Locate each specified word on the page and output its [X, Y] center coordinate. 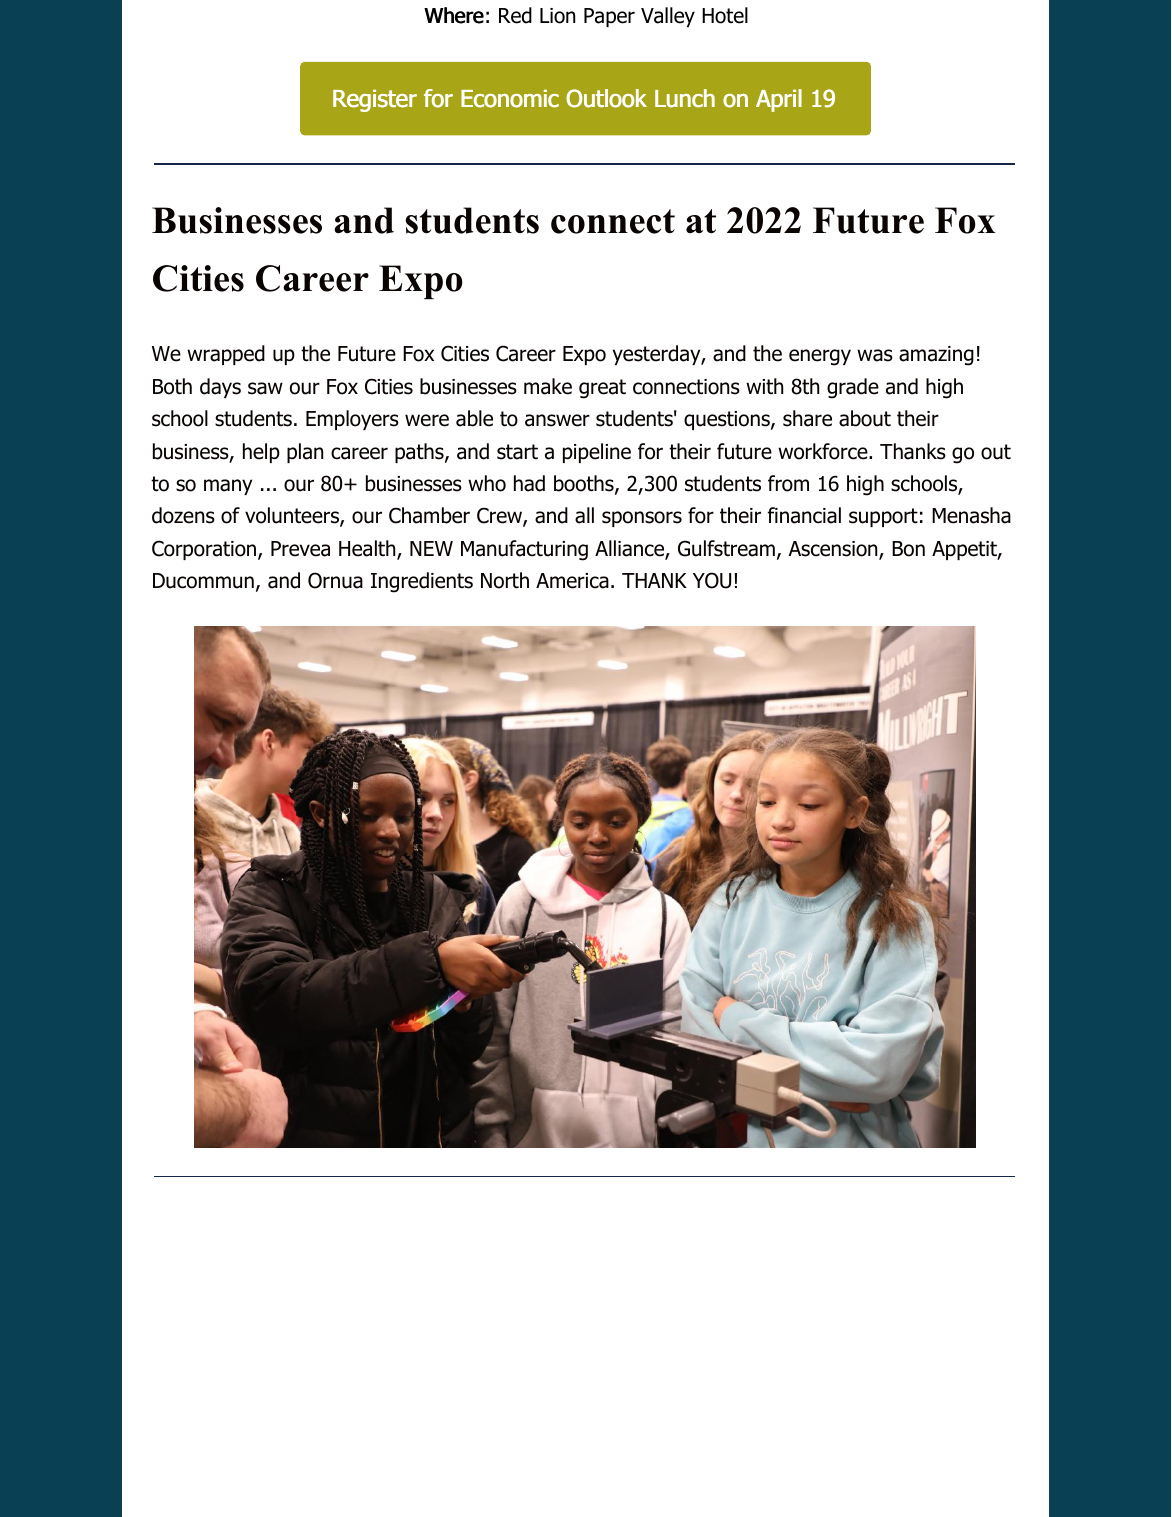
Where [454, 15]
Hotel [725, 15]
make [548, 386]
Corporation [205, 550]
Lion [557, 16]
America [572, 581]
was [875, 355]
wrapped [226, 355]
